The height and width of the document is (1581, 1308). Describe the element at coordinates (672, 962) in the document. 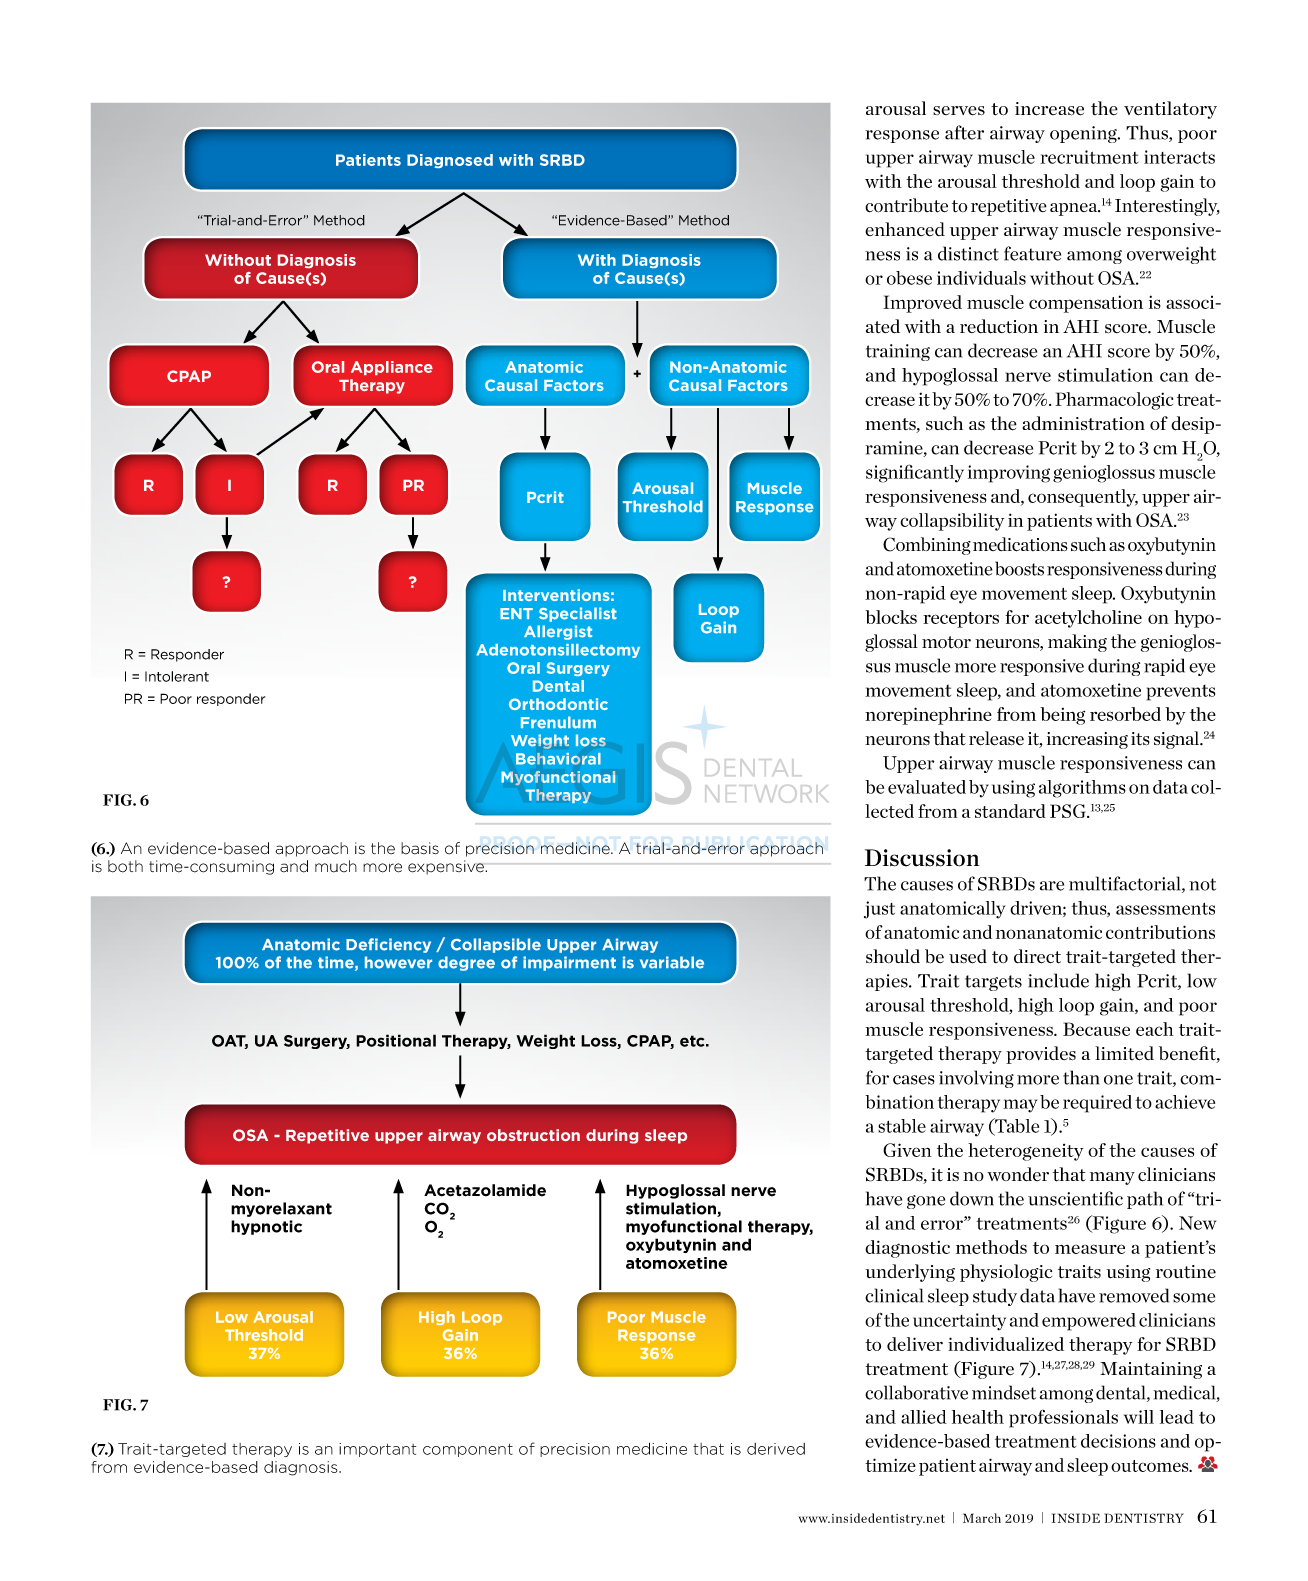

I see `variable` at that location.
